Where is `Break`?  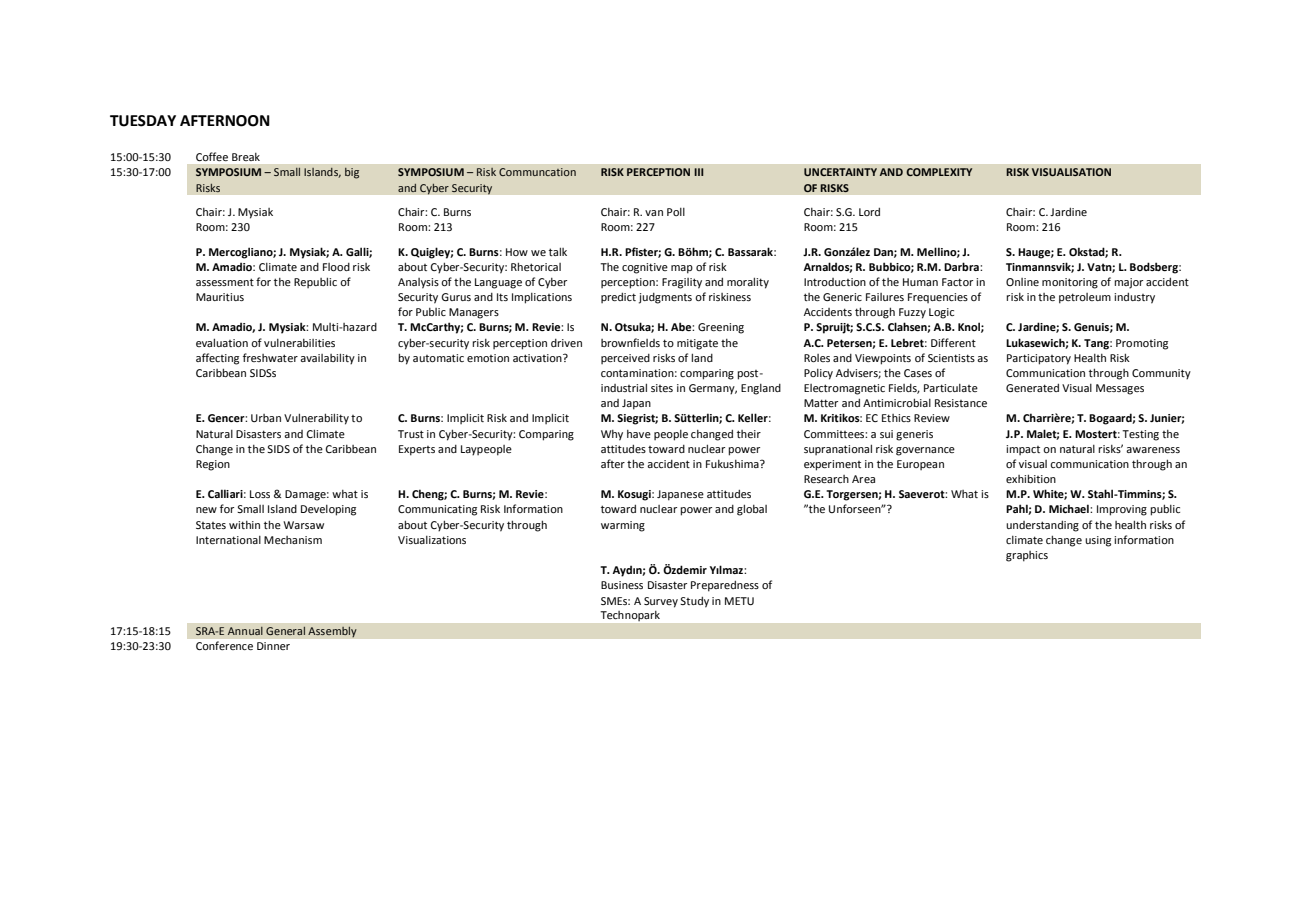 Break is located at coordinates (246, 157).
